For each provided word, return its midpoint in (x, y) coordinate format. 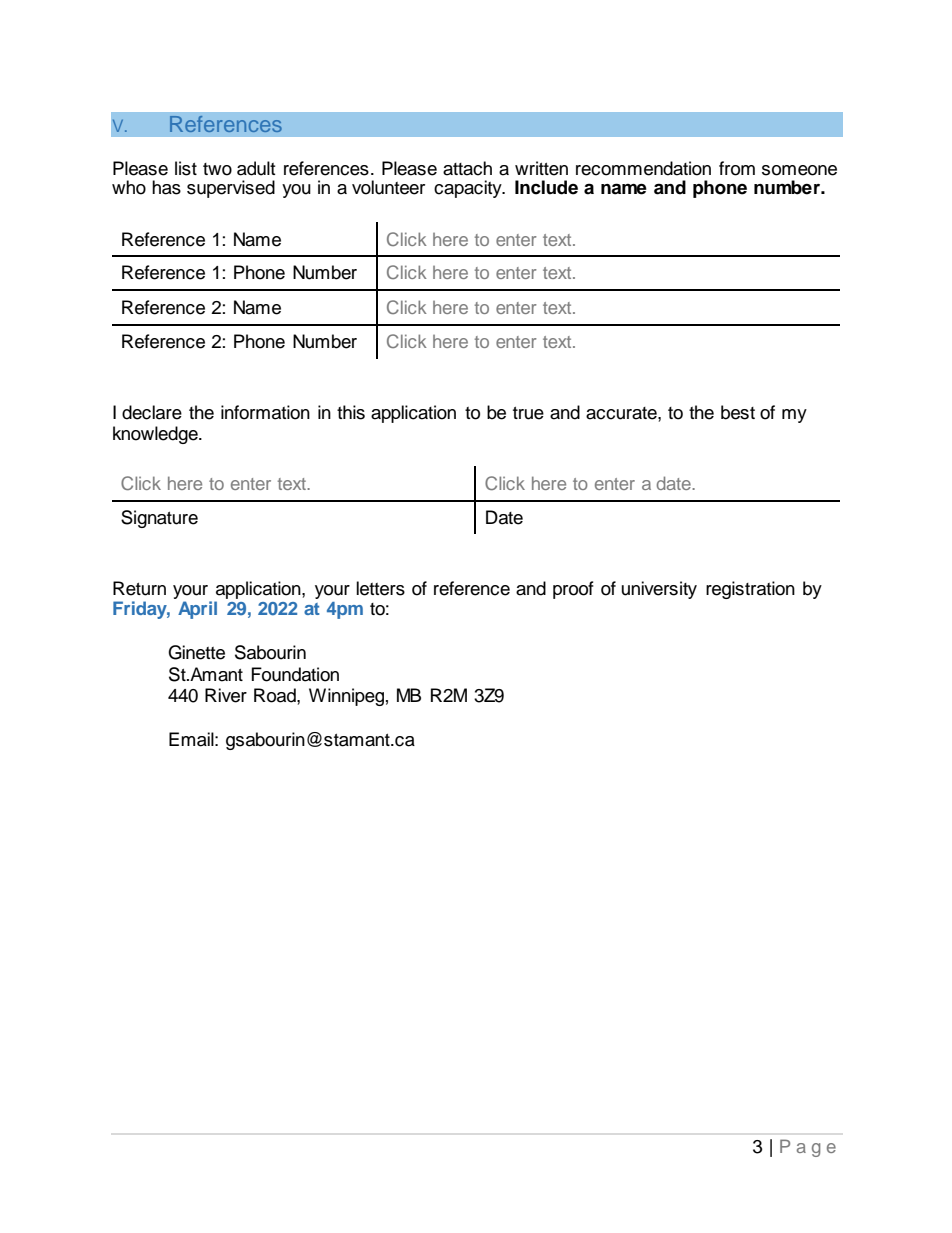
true (528, 413)
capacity (469, 189)
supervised (231, 189)
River (226, 695)
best (738, 412)
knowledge (156, 435)
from (737, 168)
